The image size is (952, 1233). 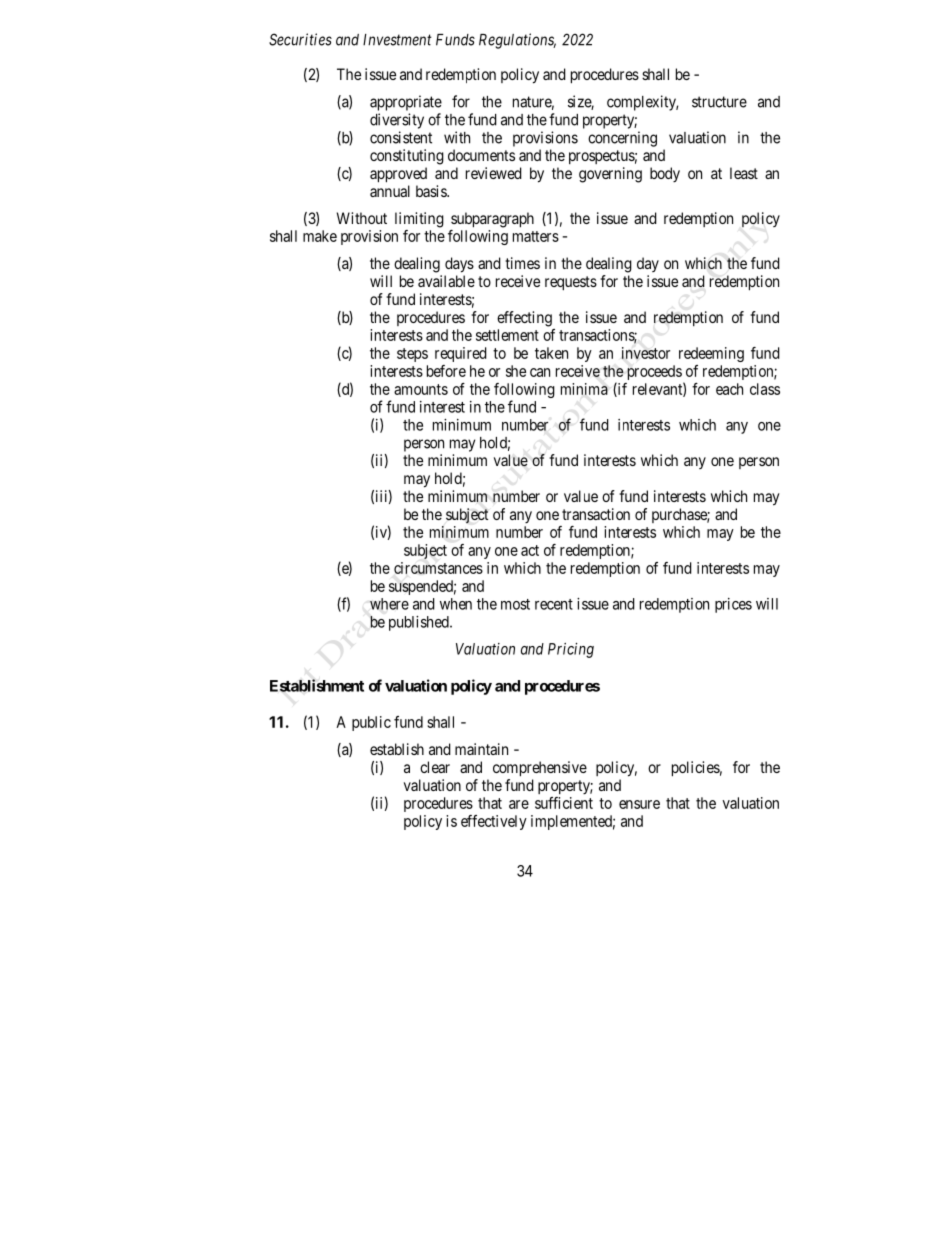 What do you see at coordinates (519, 804) in the screenshot?
I see `are` at bounding box center [519, 804].
